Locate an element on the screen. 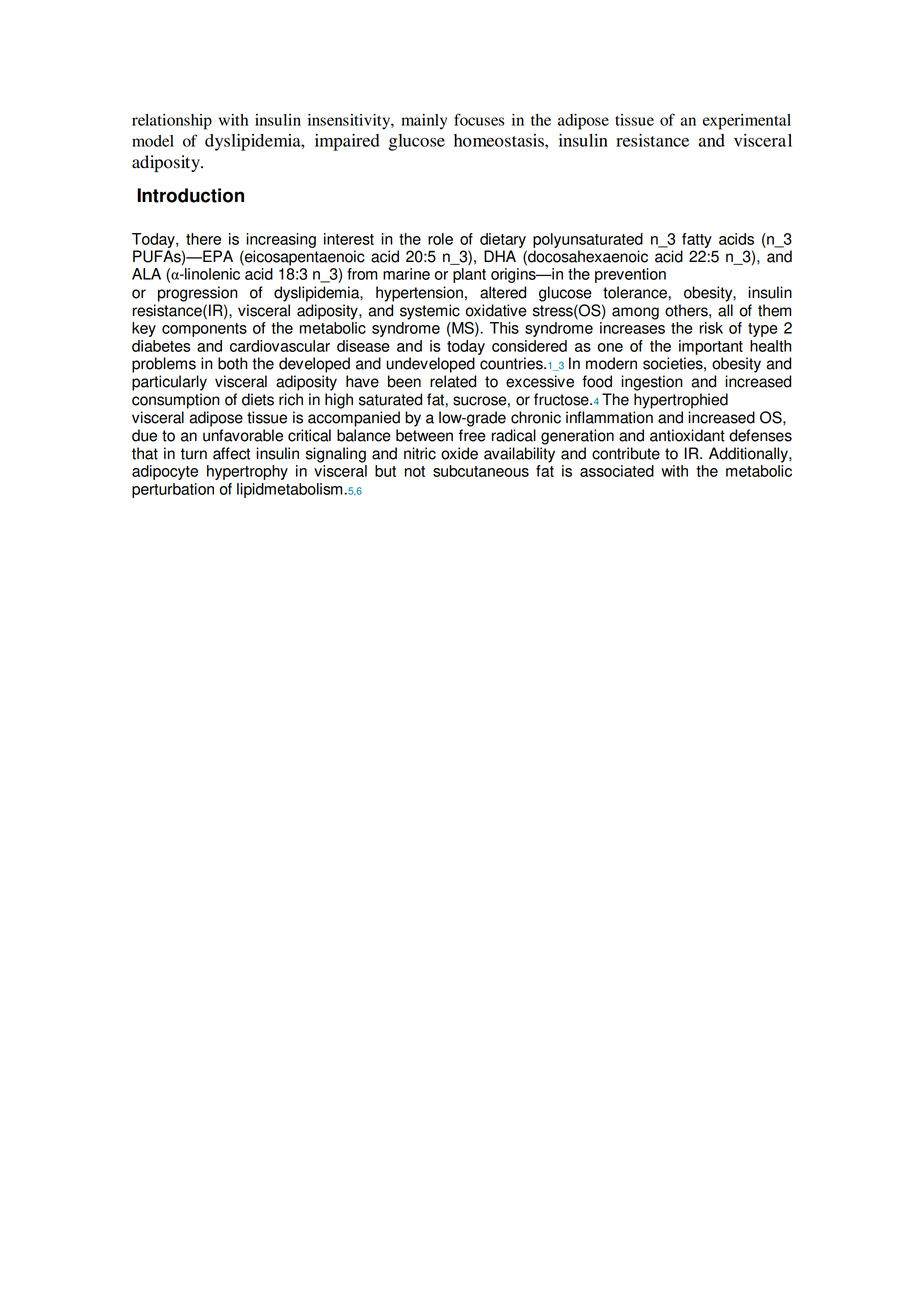 The height and width of the screenshot is (1308, 924). there is located at coordinates (203, 239).
